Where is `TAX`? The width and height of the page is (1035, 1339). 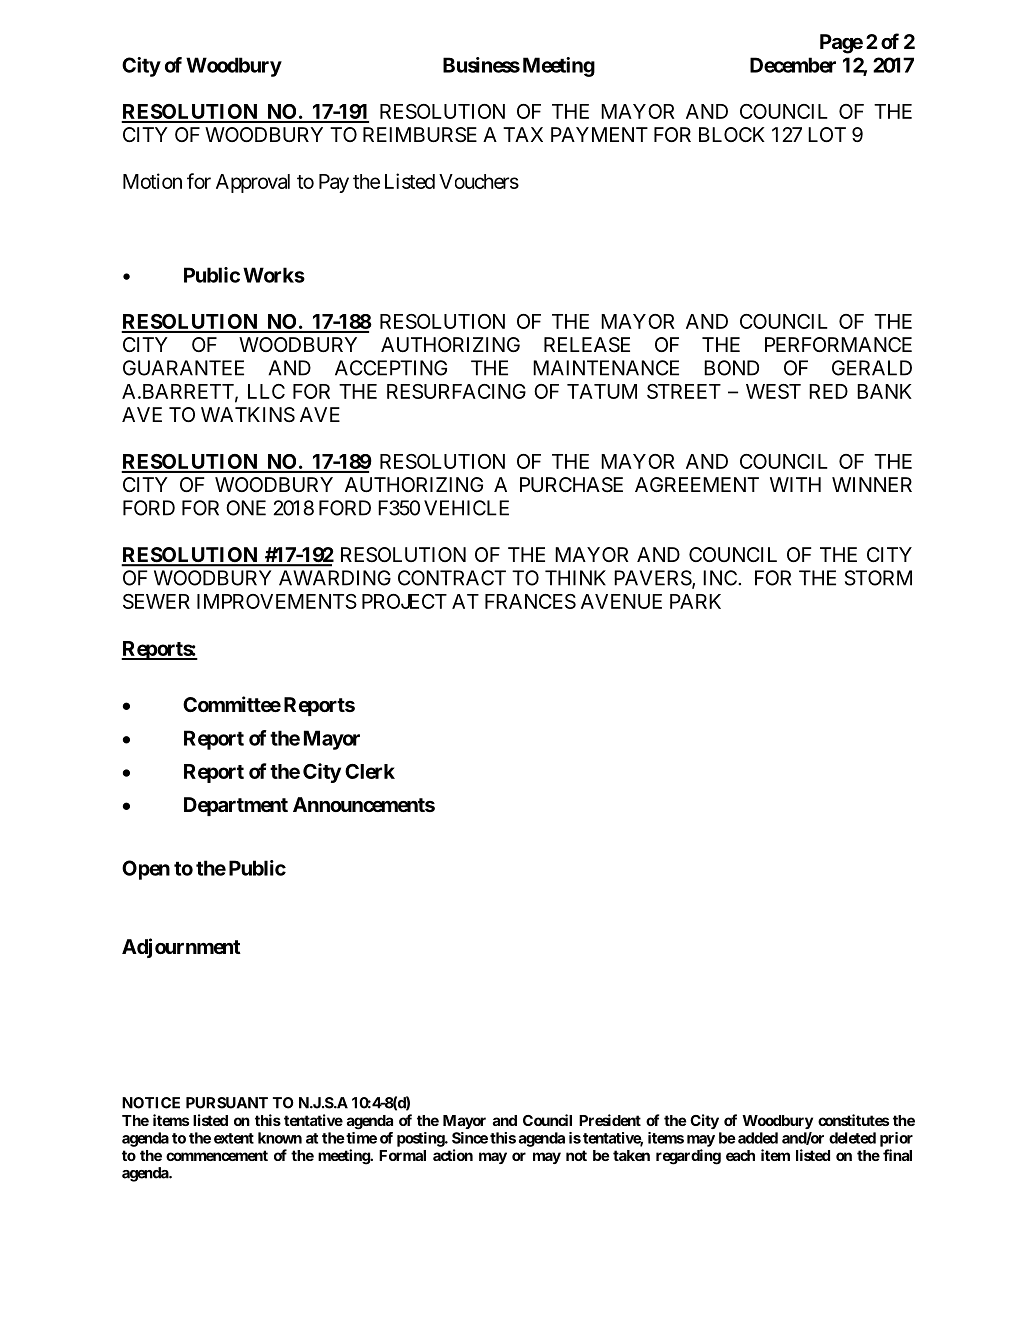
TAX is located at coordinates (523, 134).
